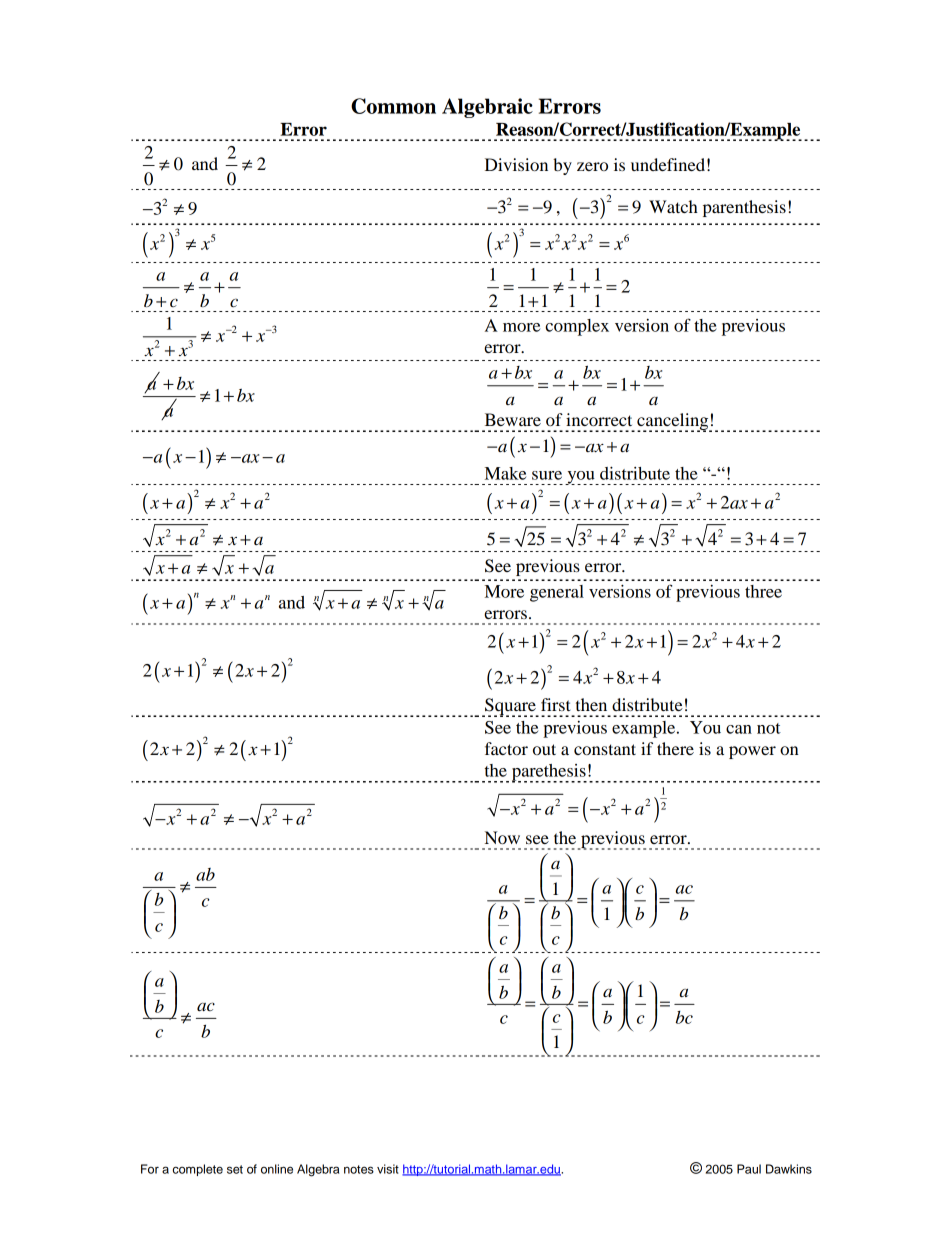  I want to click on Division, so click(516, 164).
